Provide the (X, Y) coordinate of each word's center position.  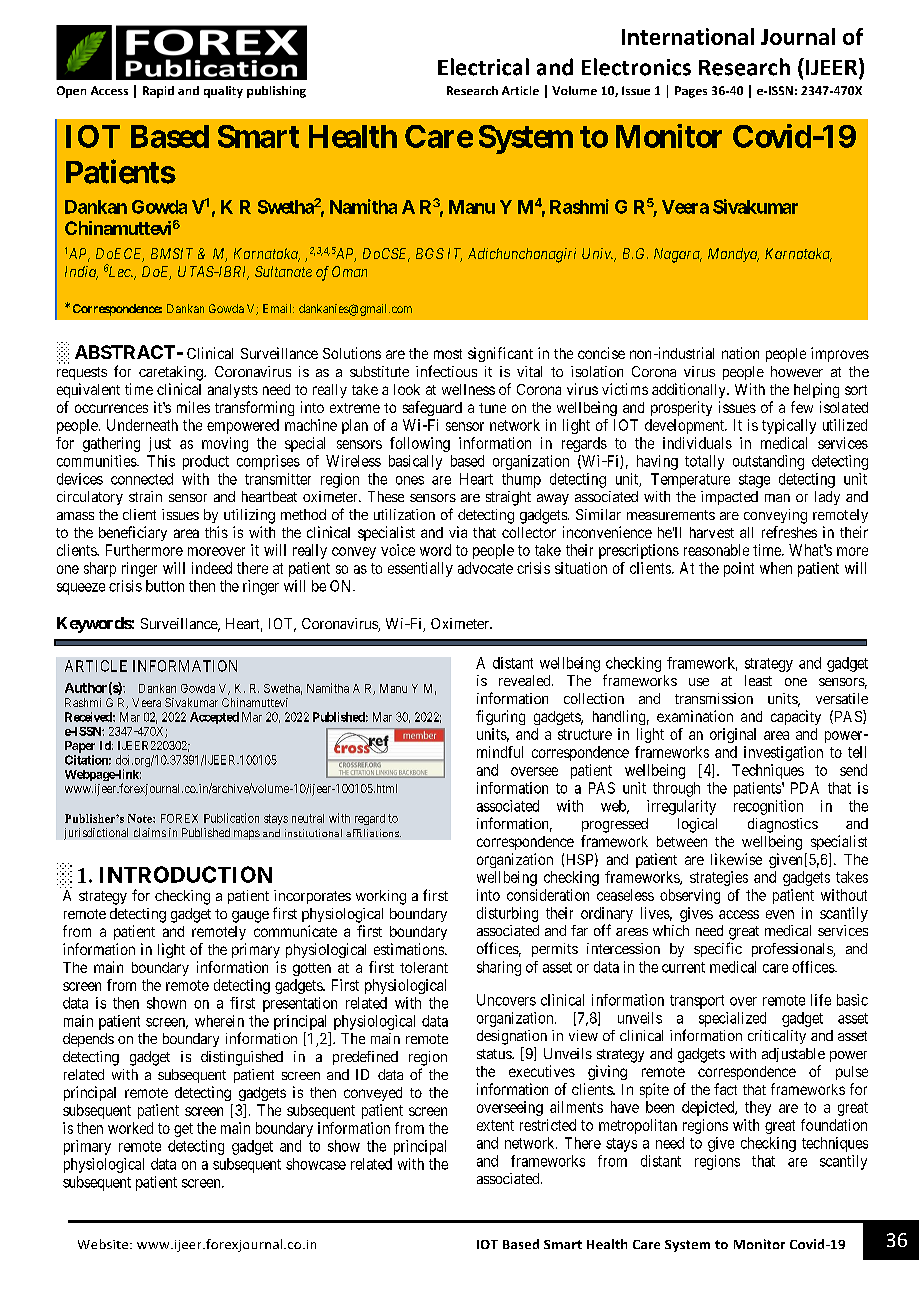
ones (410, 480)
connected (142, 479)
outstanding (768, 462)
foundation (834, 1125)
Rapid (158, 92)
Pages (691, 92)
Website (104, 1244)
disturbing (507, 914)
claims (150, 832)
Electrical (483, 67)
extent (495, 1125)
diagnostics (783, 825)
